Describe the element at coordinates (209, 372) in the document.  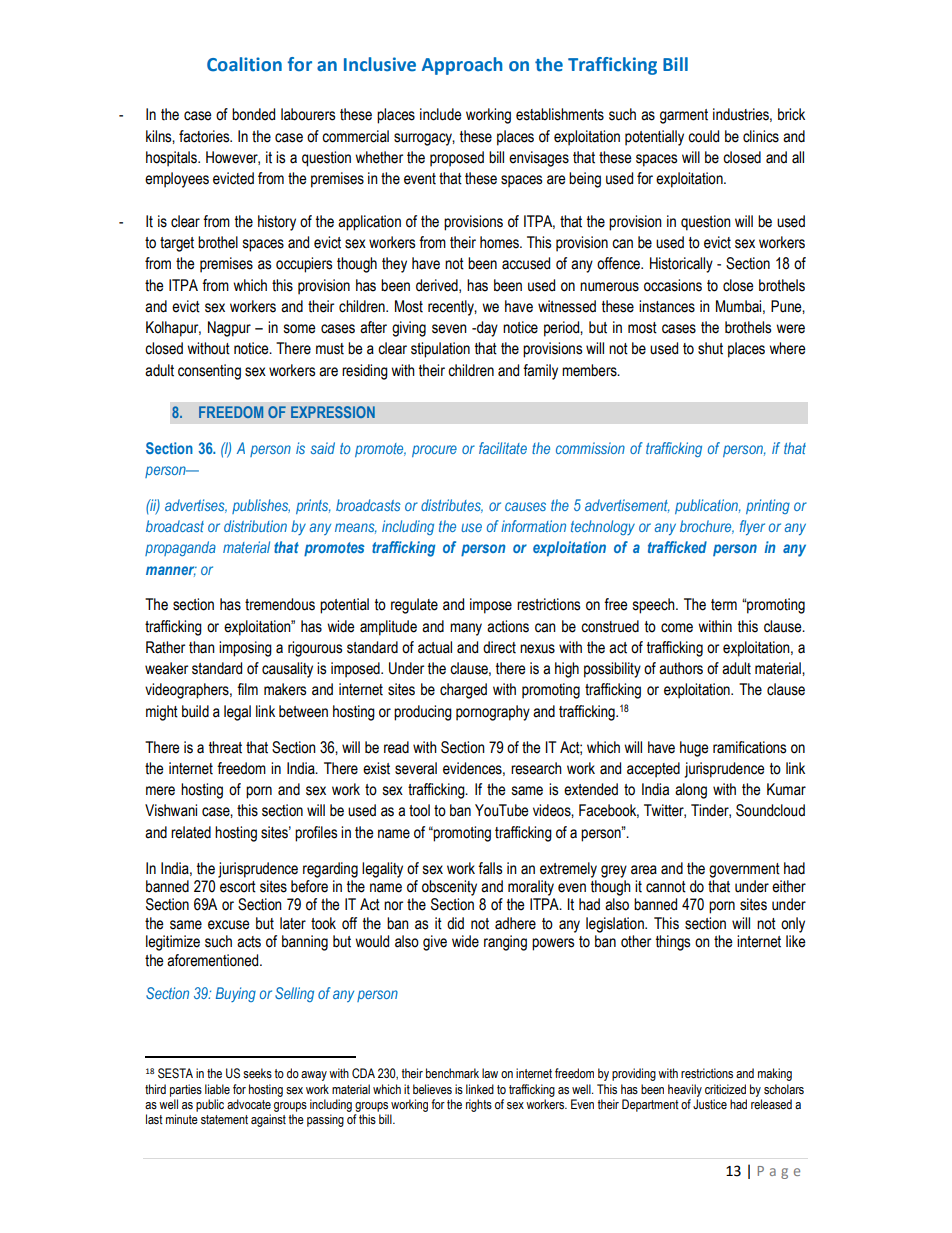
I see `consenting` at that location.
